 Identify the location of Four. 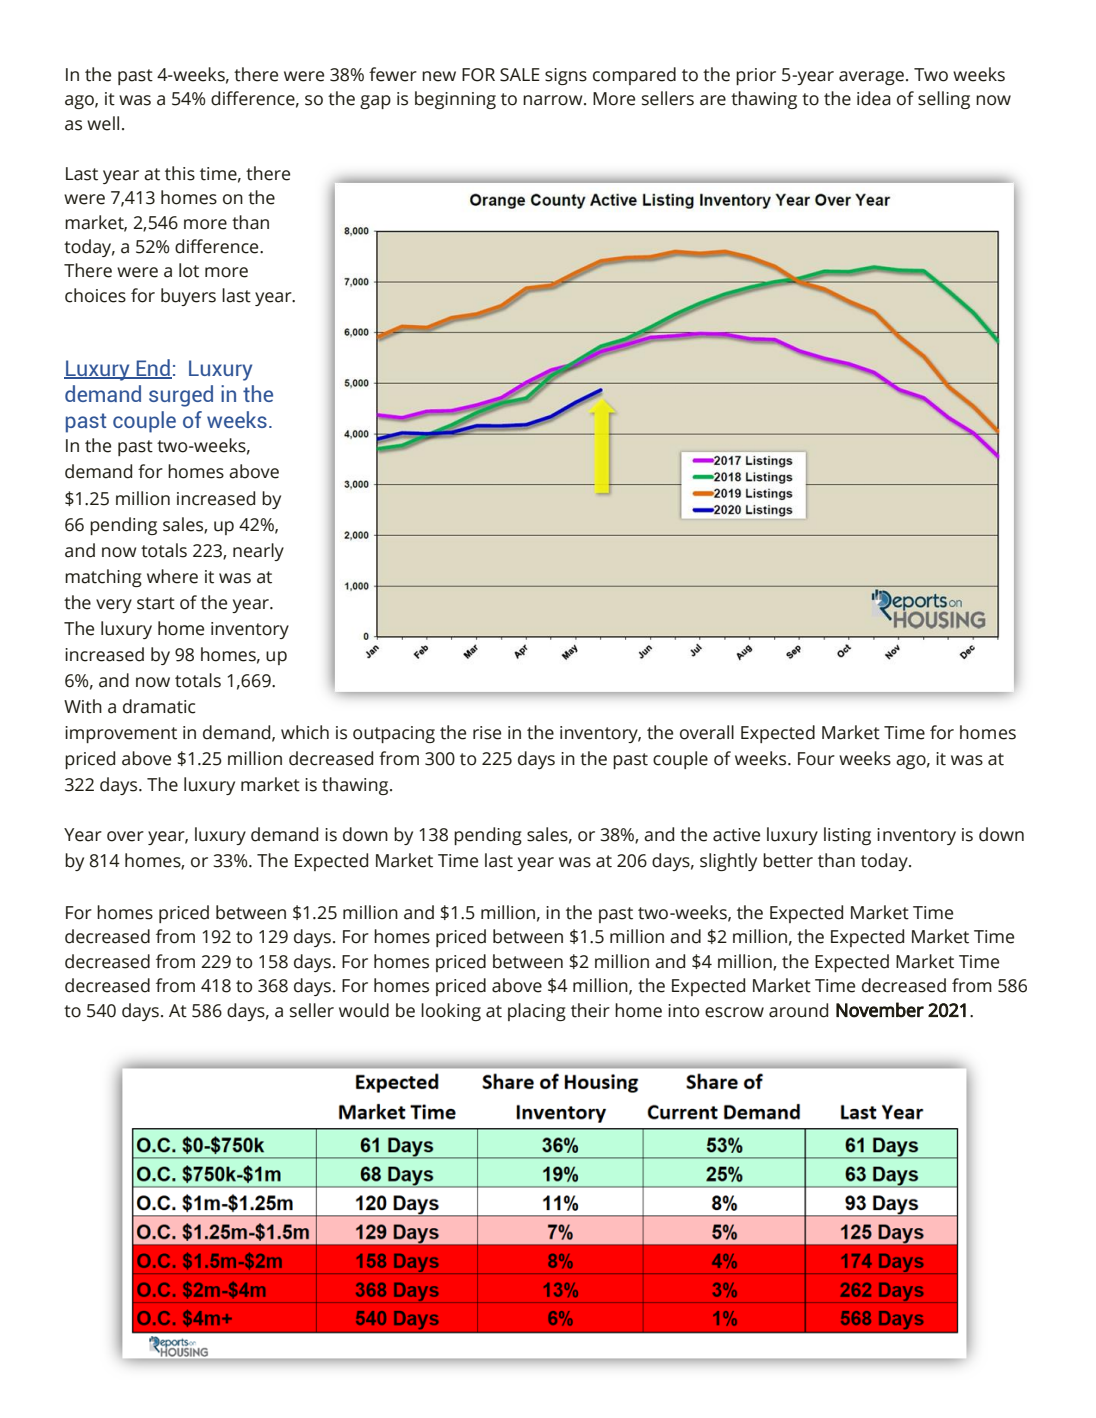
(816, 759).
